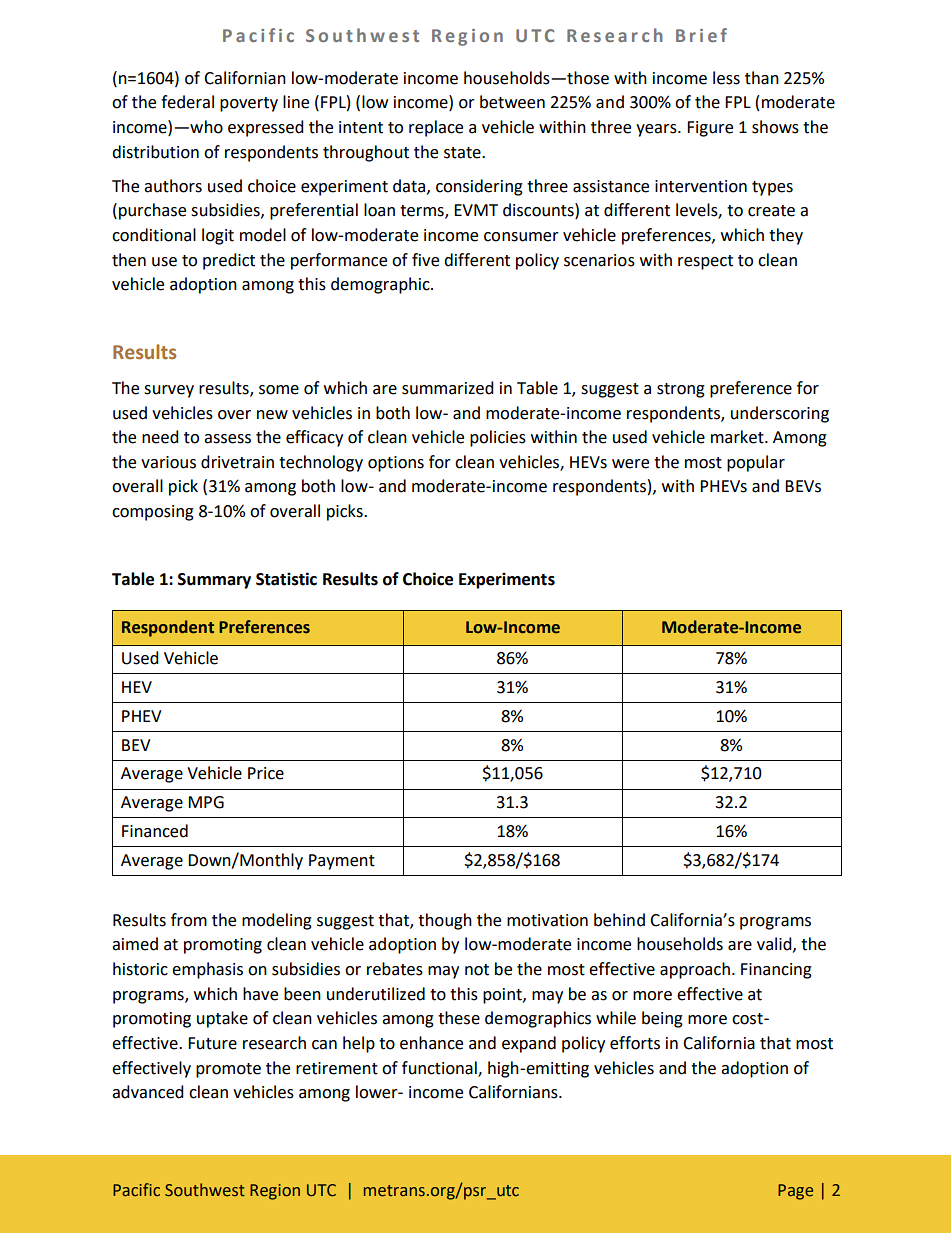 This image has width=952, height=1233. Describe the element at coordinates (214, 581) in the image. I see `Summary` at that location.
